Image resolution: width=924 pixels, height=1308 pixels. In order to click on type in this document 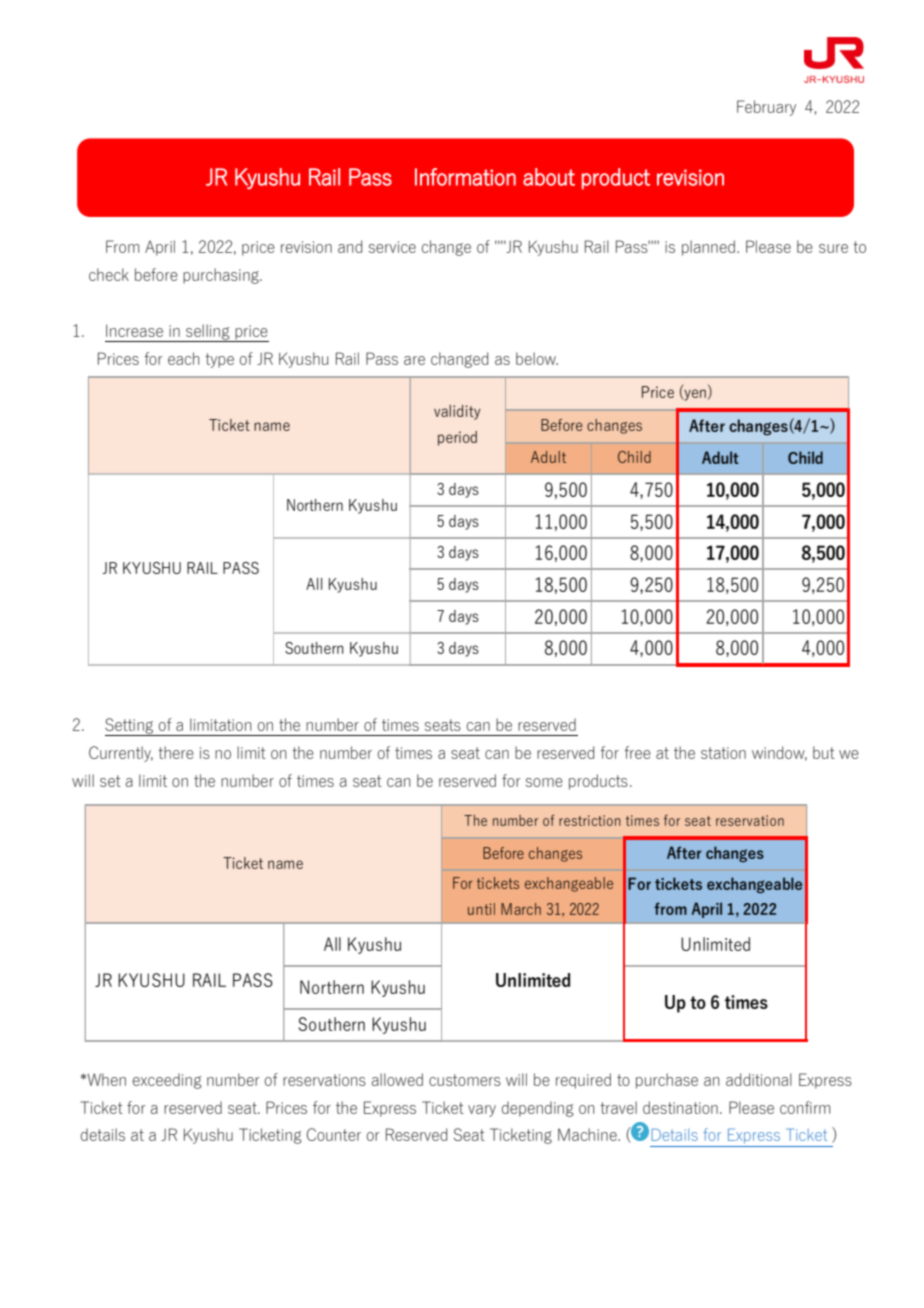, I will do `click(219, 360)`.
